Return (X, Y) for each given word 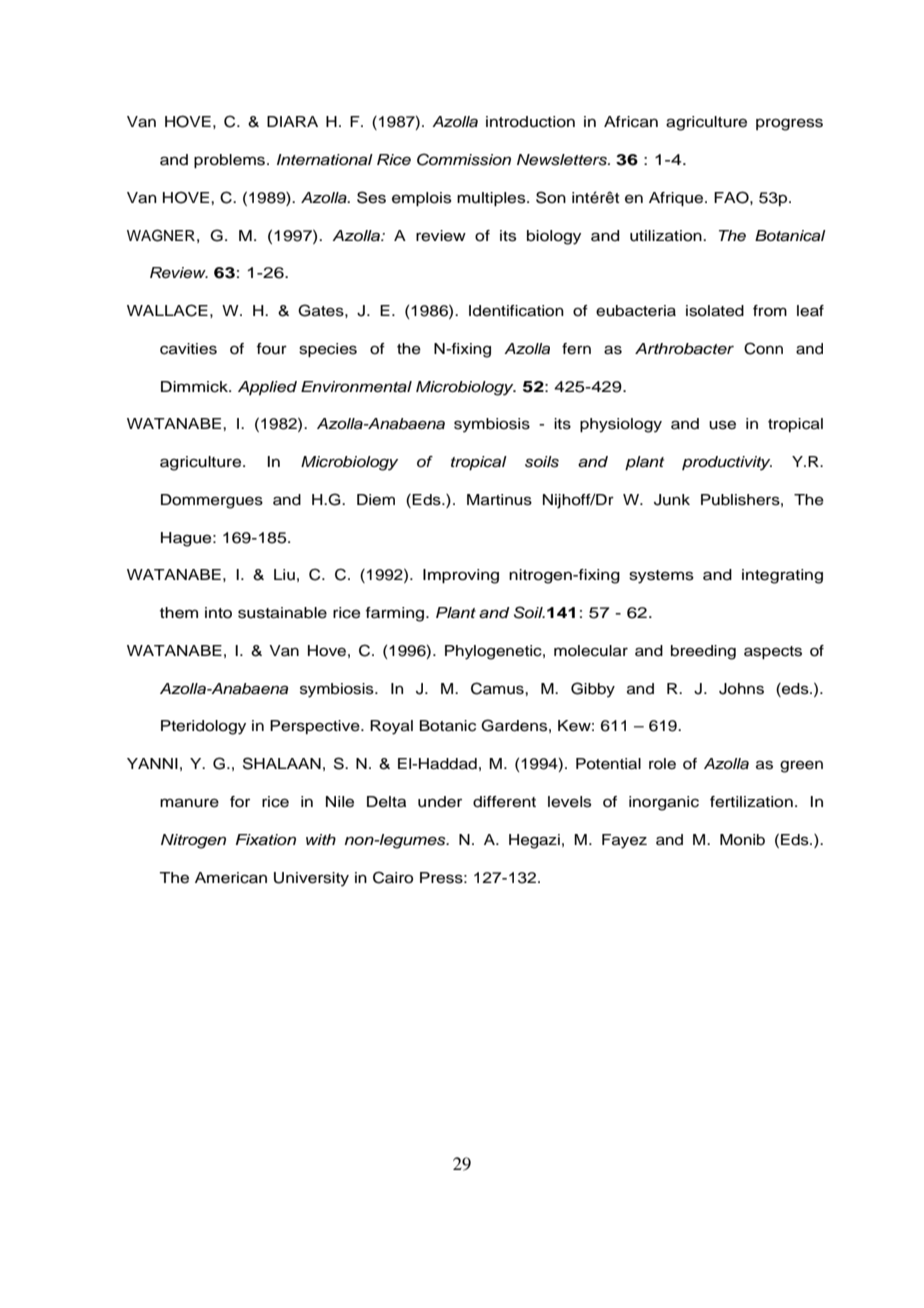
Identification (516, 311)
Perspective (316, 727)
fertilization (751, 802)
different (504, 802)
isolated (715, 311)
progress (789, 124)
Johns (741, 689)
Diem (376, 500)
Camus (498, 688)
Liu (284, 575)
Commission (464, 159)
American (231, 878)
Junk (672, 500)
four (271, 349)
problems (231, 161)
